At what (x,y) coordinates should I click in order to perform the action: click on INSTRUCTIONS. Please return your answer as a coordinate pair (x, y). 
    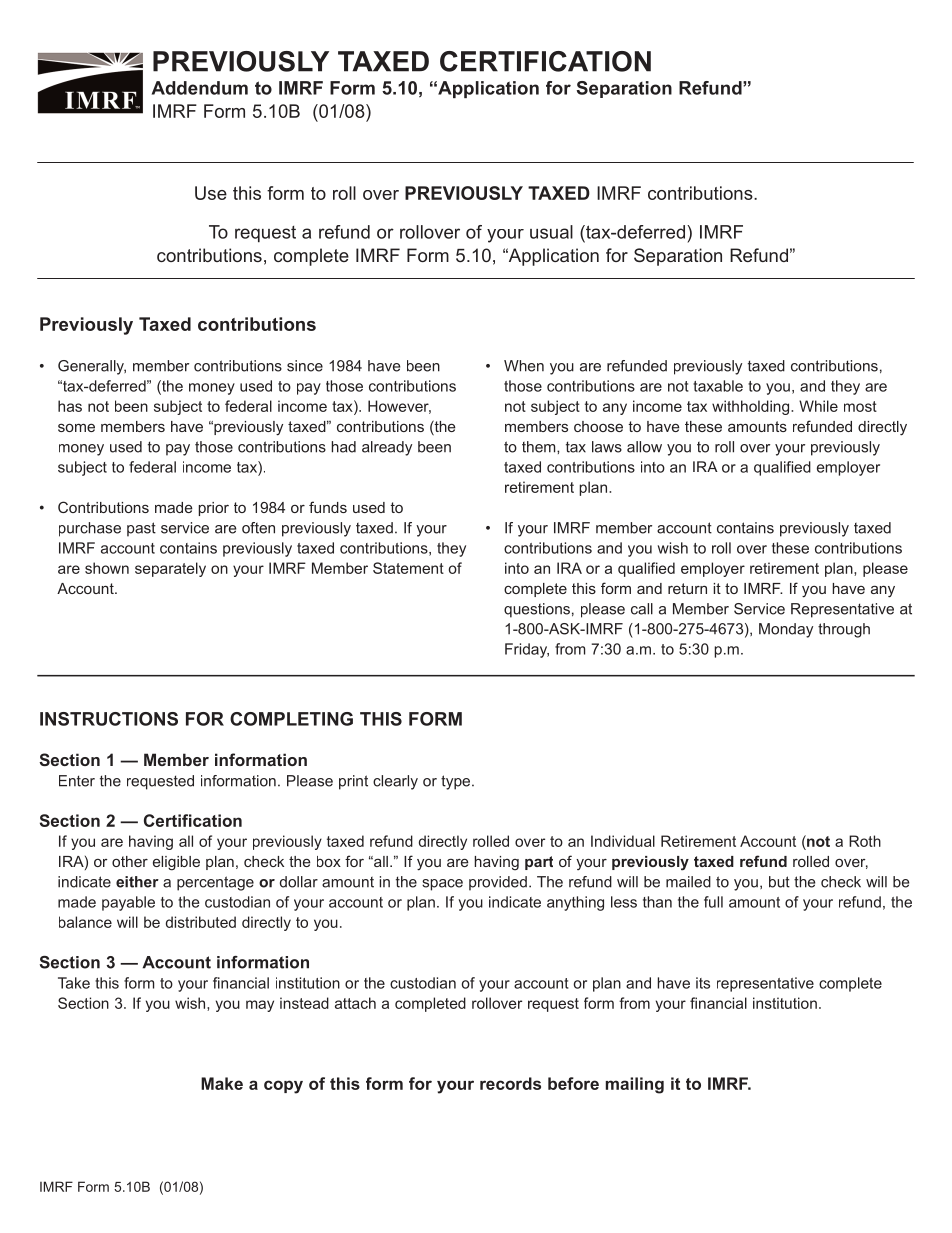
    Looking at the image, I should click on (109, 719).
